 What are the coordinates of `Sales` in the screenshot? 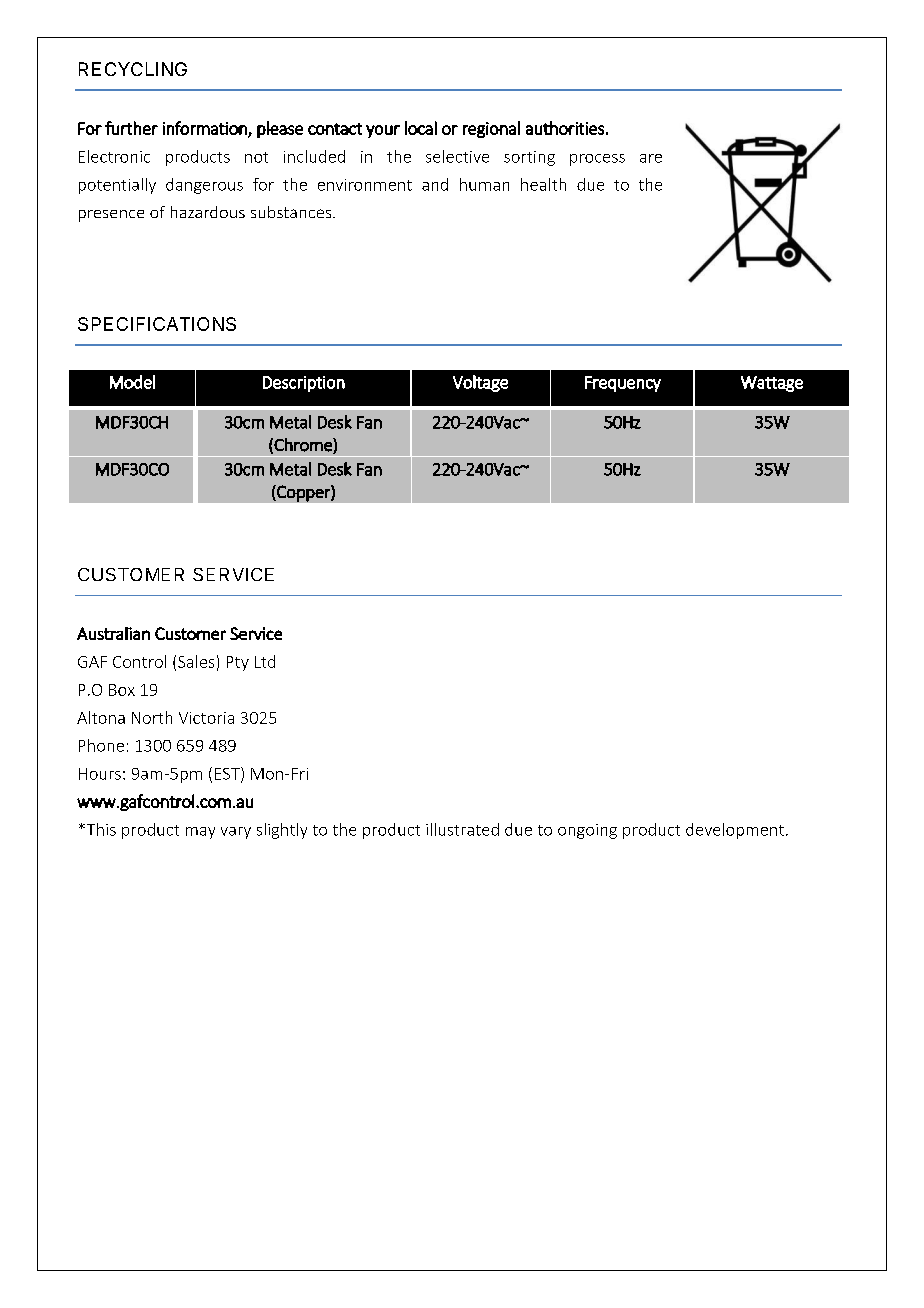 It's located at (196, 661).
